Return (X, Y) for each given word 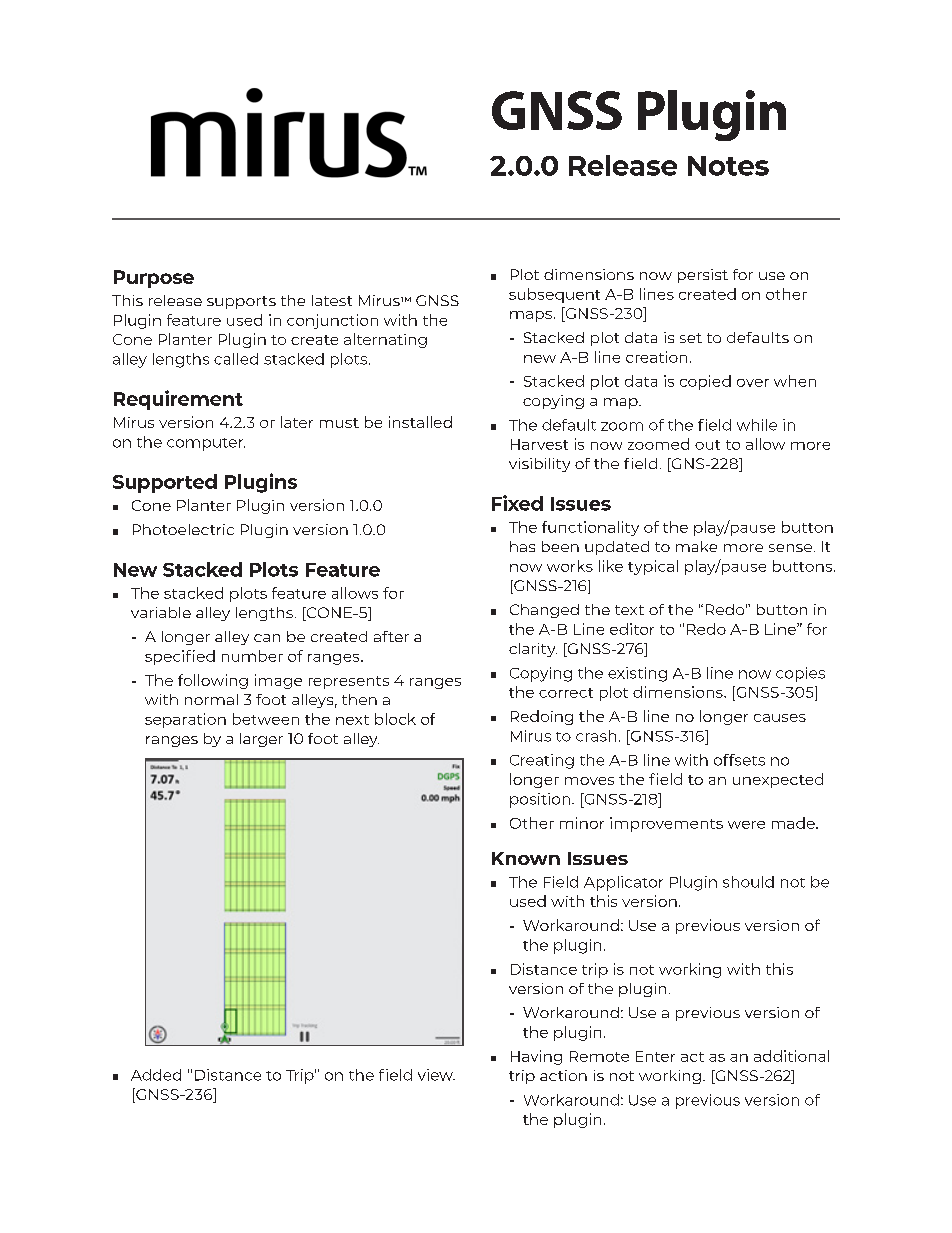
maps (531, 316)
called (236, 359)
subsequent (554, 295)
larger (261, 740)
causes (780, 718)
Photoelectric (183, 529)
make (696, 546)
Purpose (154, 279)
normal (211, 699)
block (395, 719)
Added (156, 1075)
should (748, 882)
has (522, 546)
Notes (728, 166)
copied (705, 382)
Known (526, 858)
